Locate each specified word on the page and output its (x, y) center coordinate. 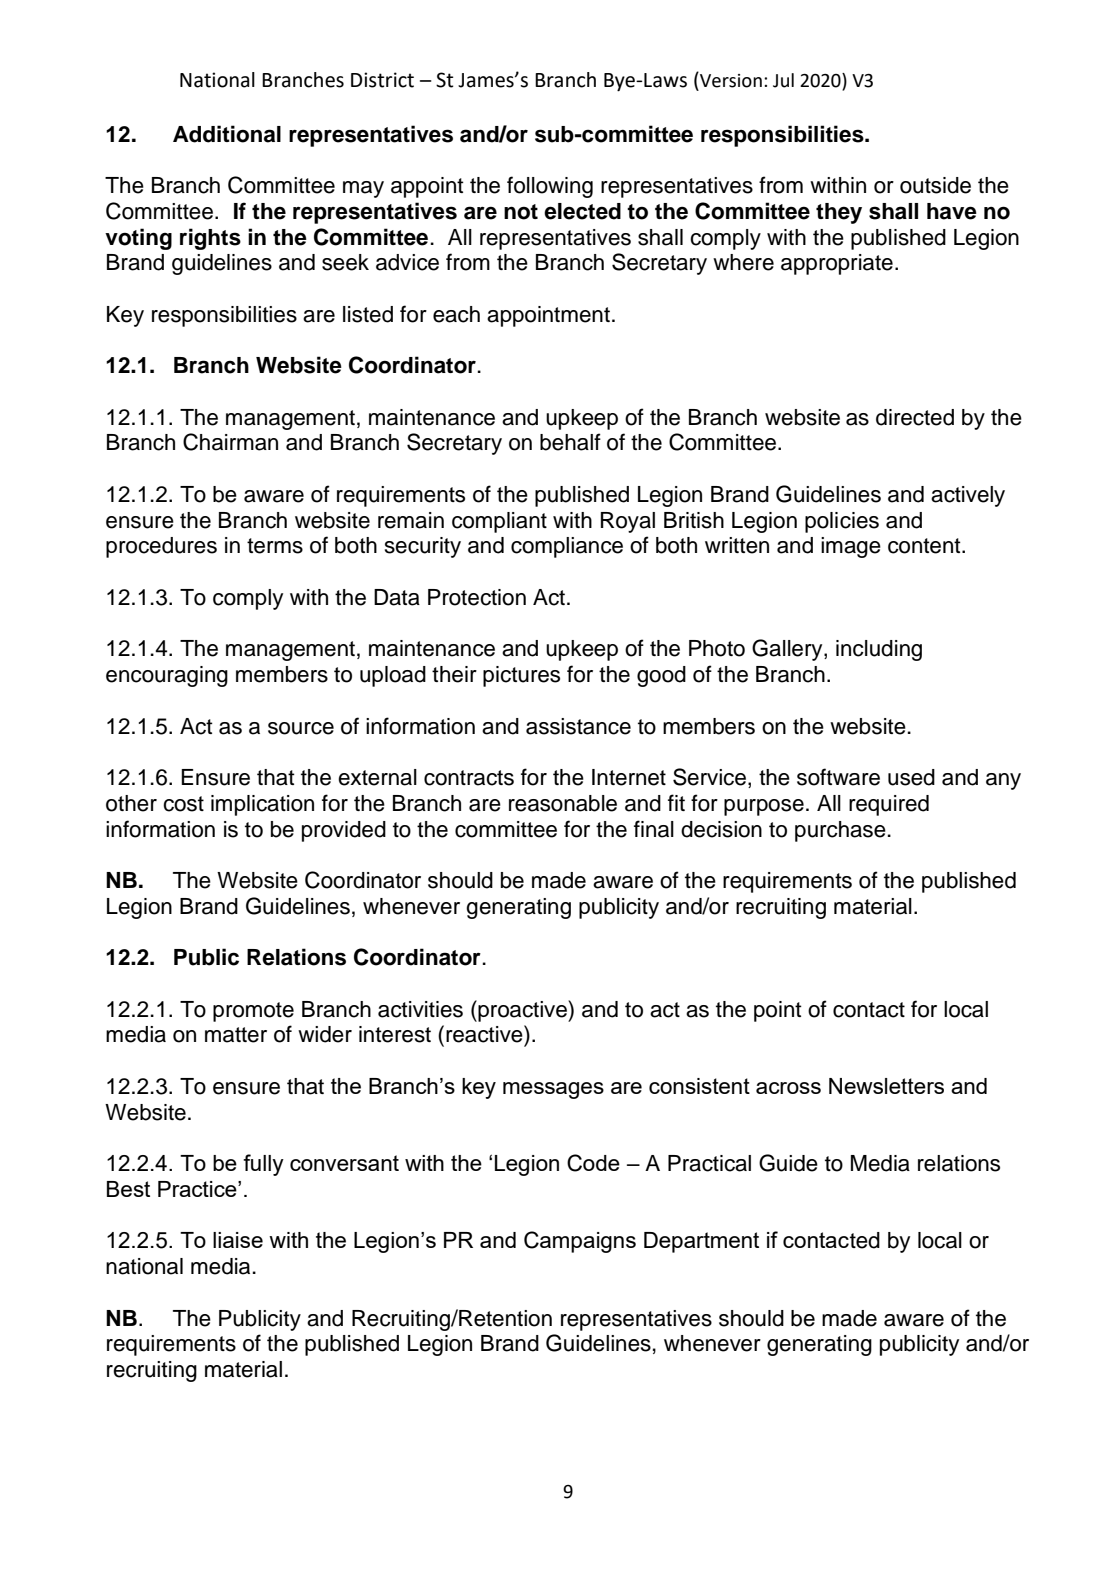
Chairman (230, 442)
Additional (227, 134)
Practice (198, 1189)
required (889, 805)
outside (935, 185)
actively (968, 496)
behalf (570, 442)
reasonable (563, 803)
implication (262, 805)
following (550, 187)
